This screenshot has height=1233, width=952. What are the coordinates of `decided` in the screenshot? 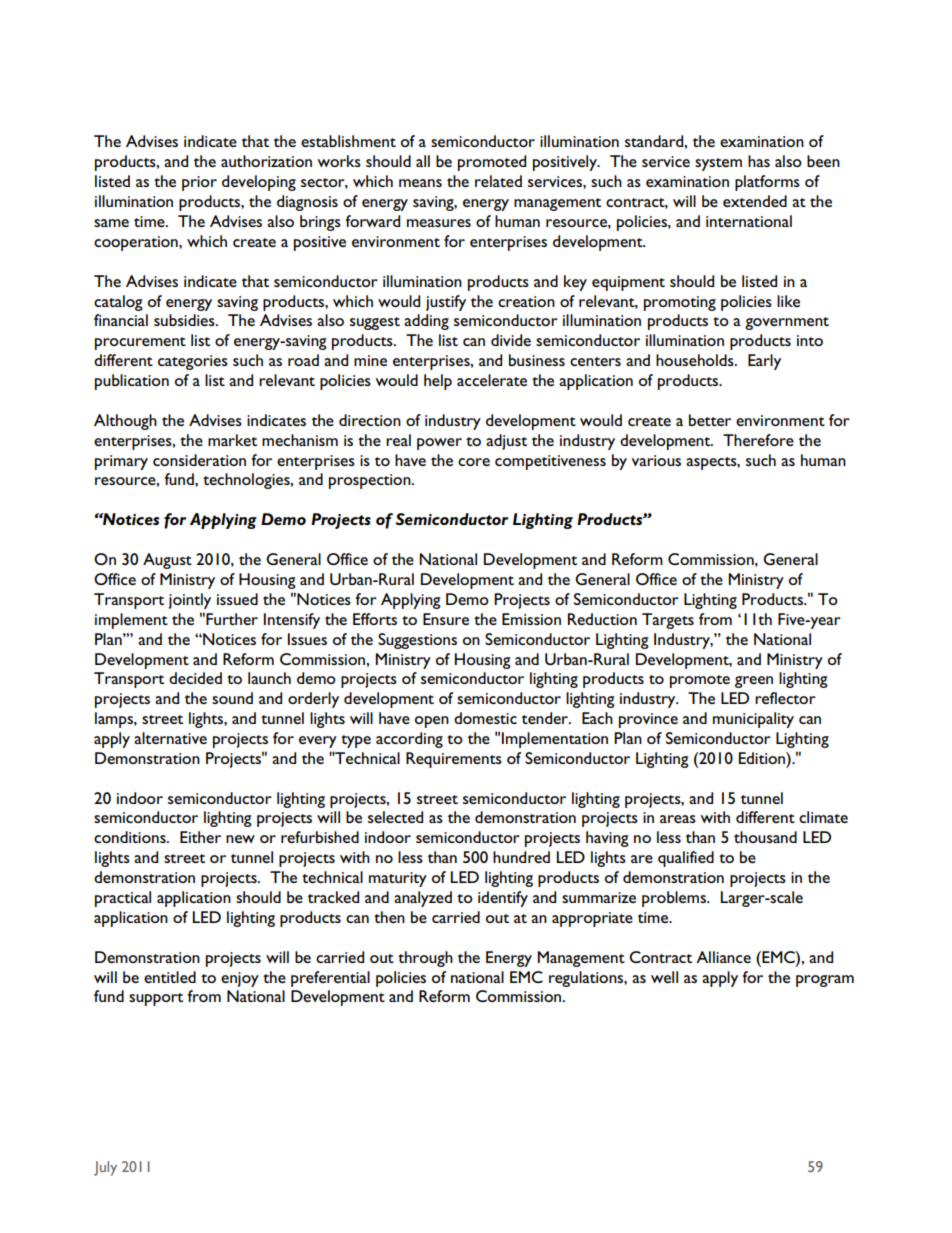 It's located at (195, 678).
